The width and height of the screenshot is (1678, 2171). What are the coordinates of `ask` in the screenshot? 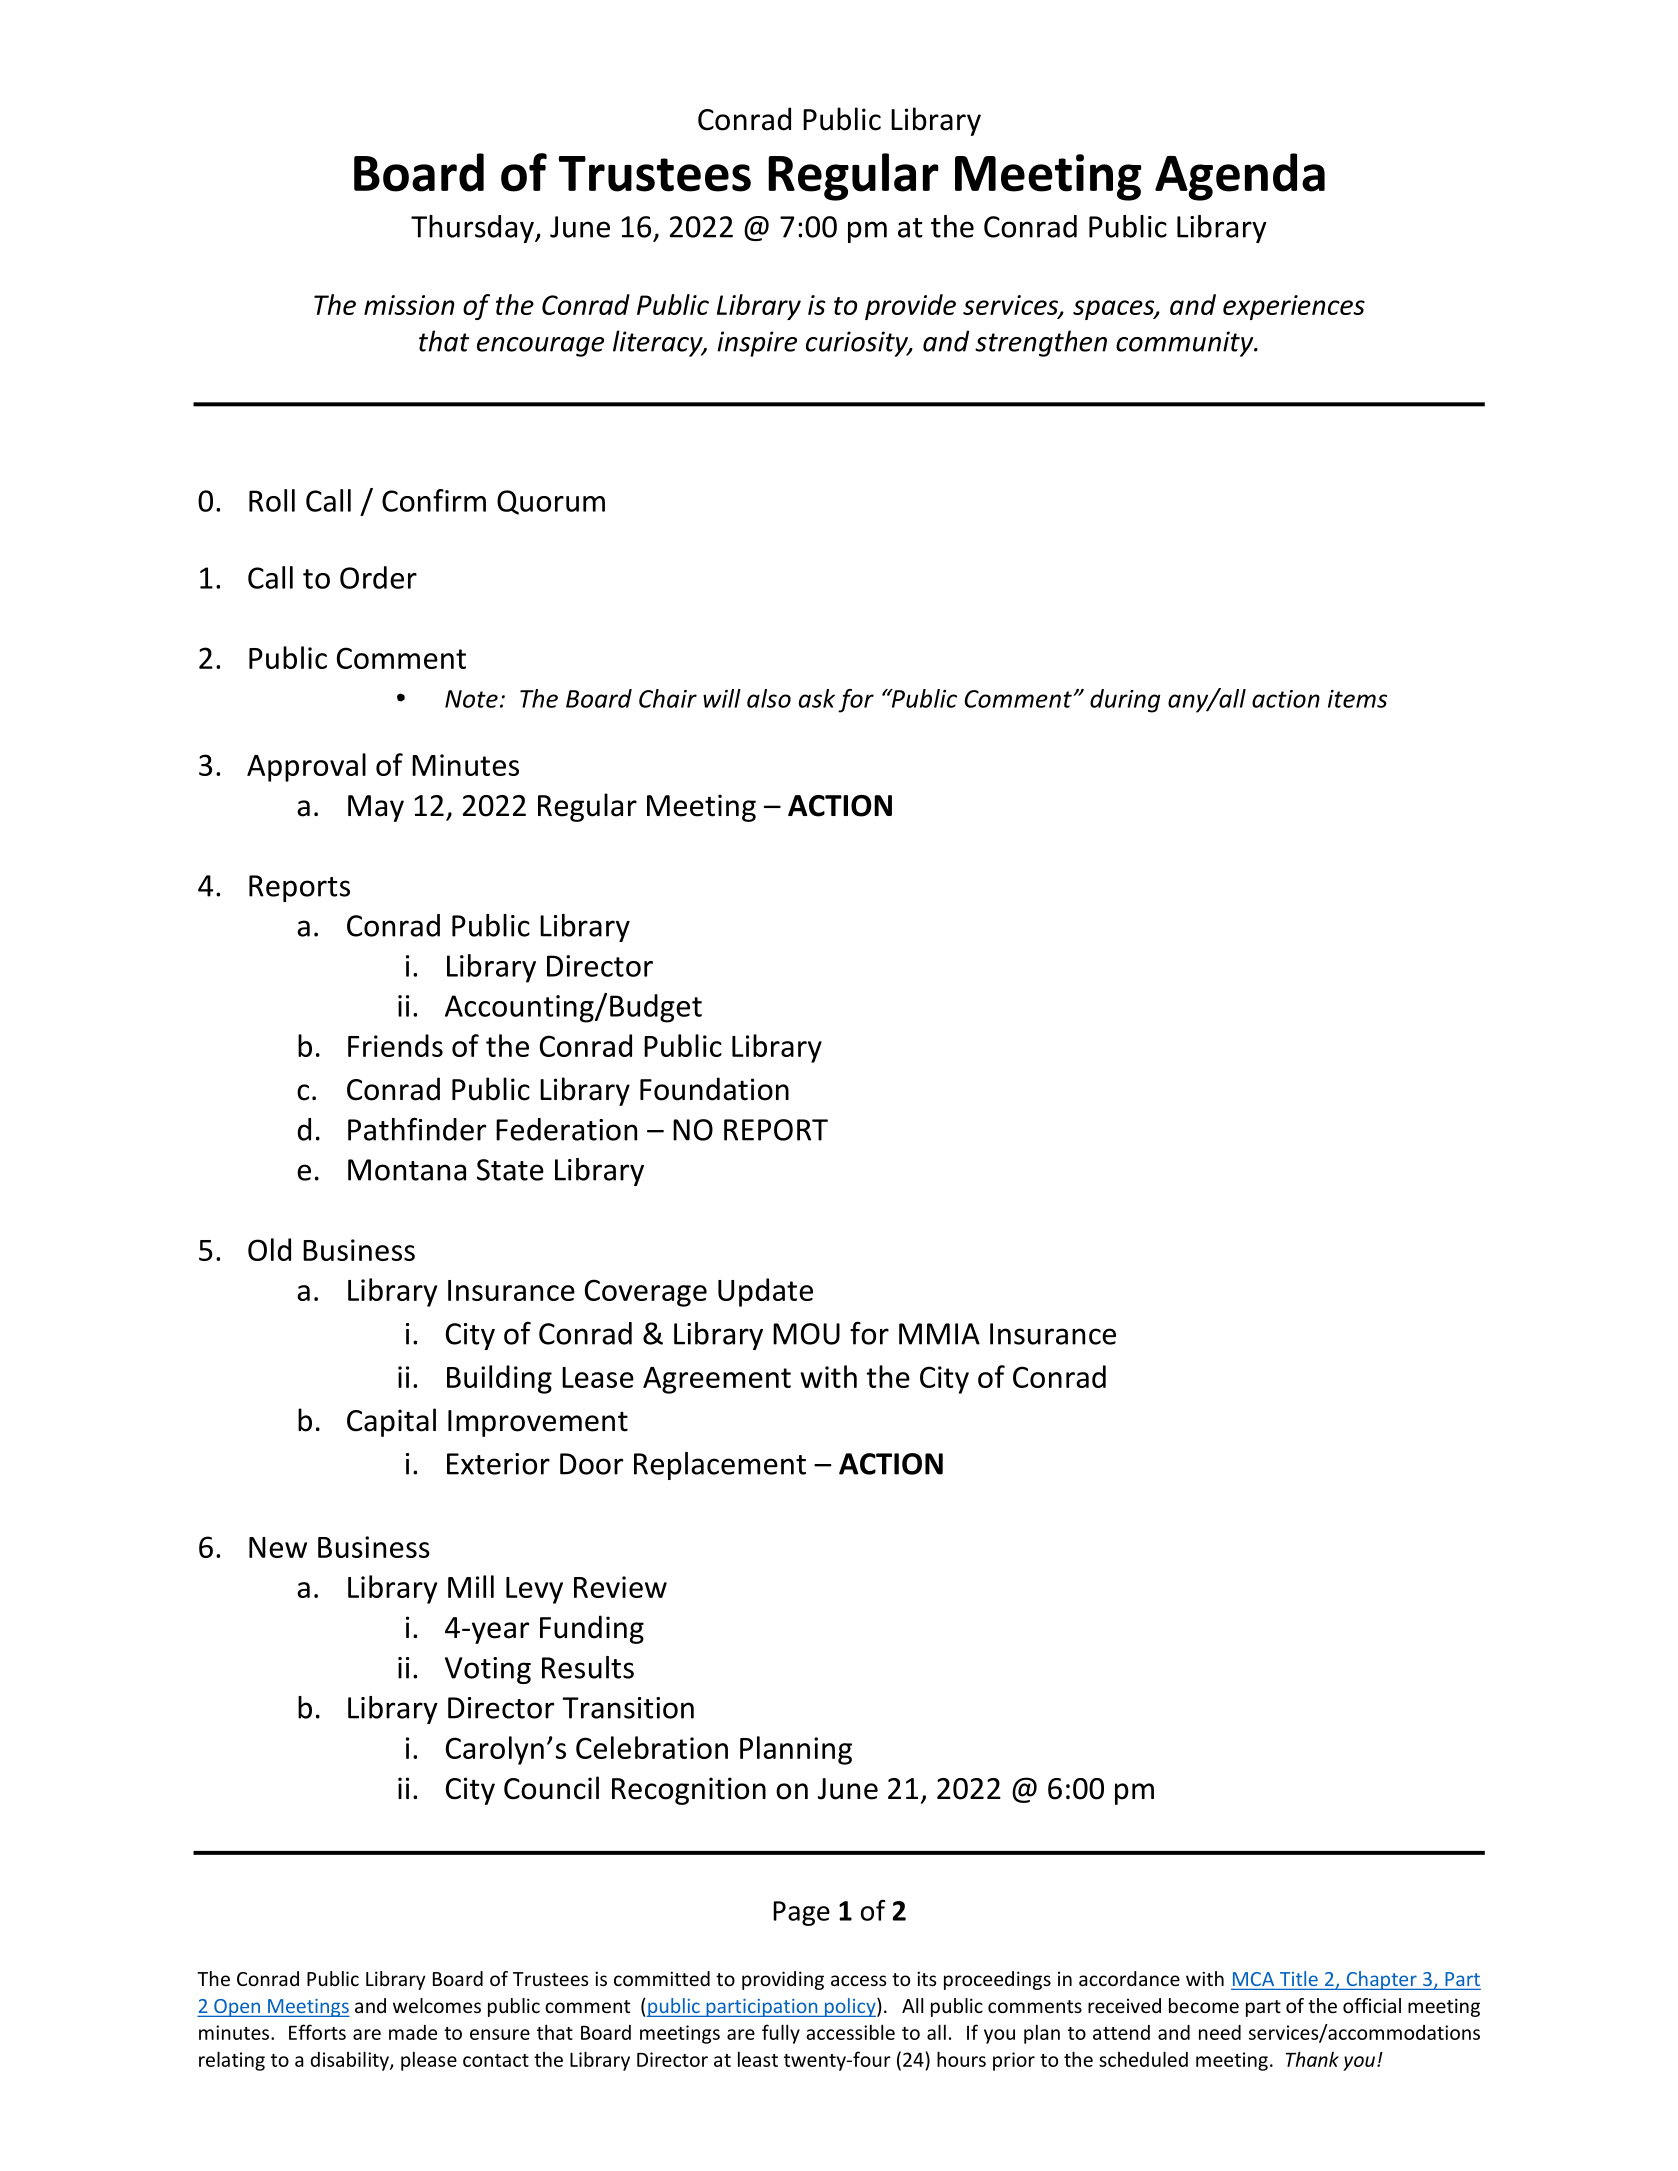 It's located at (817, 698).
